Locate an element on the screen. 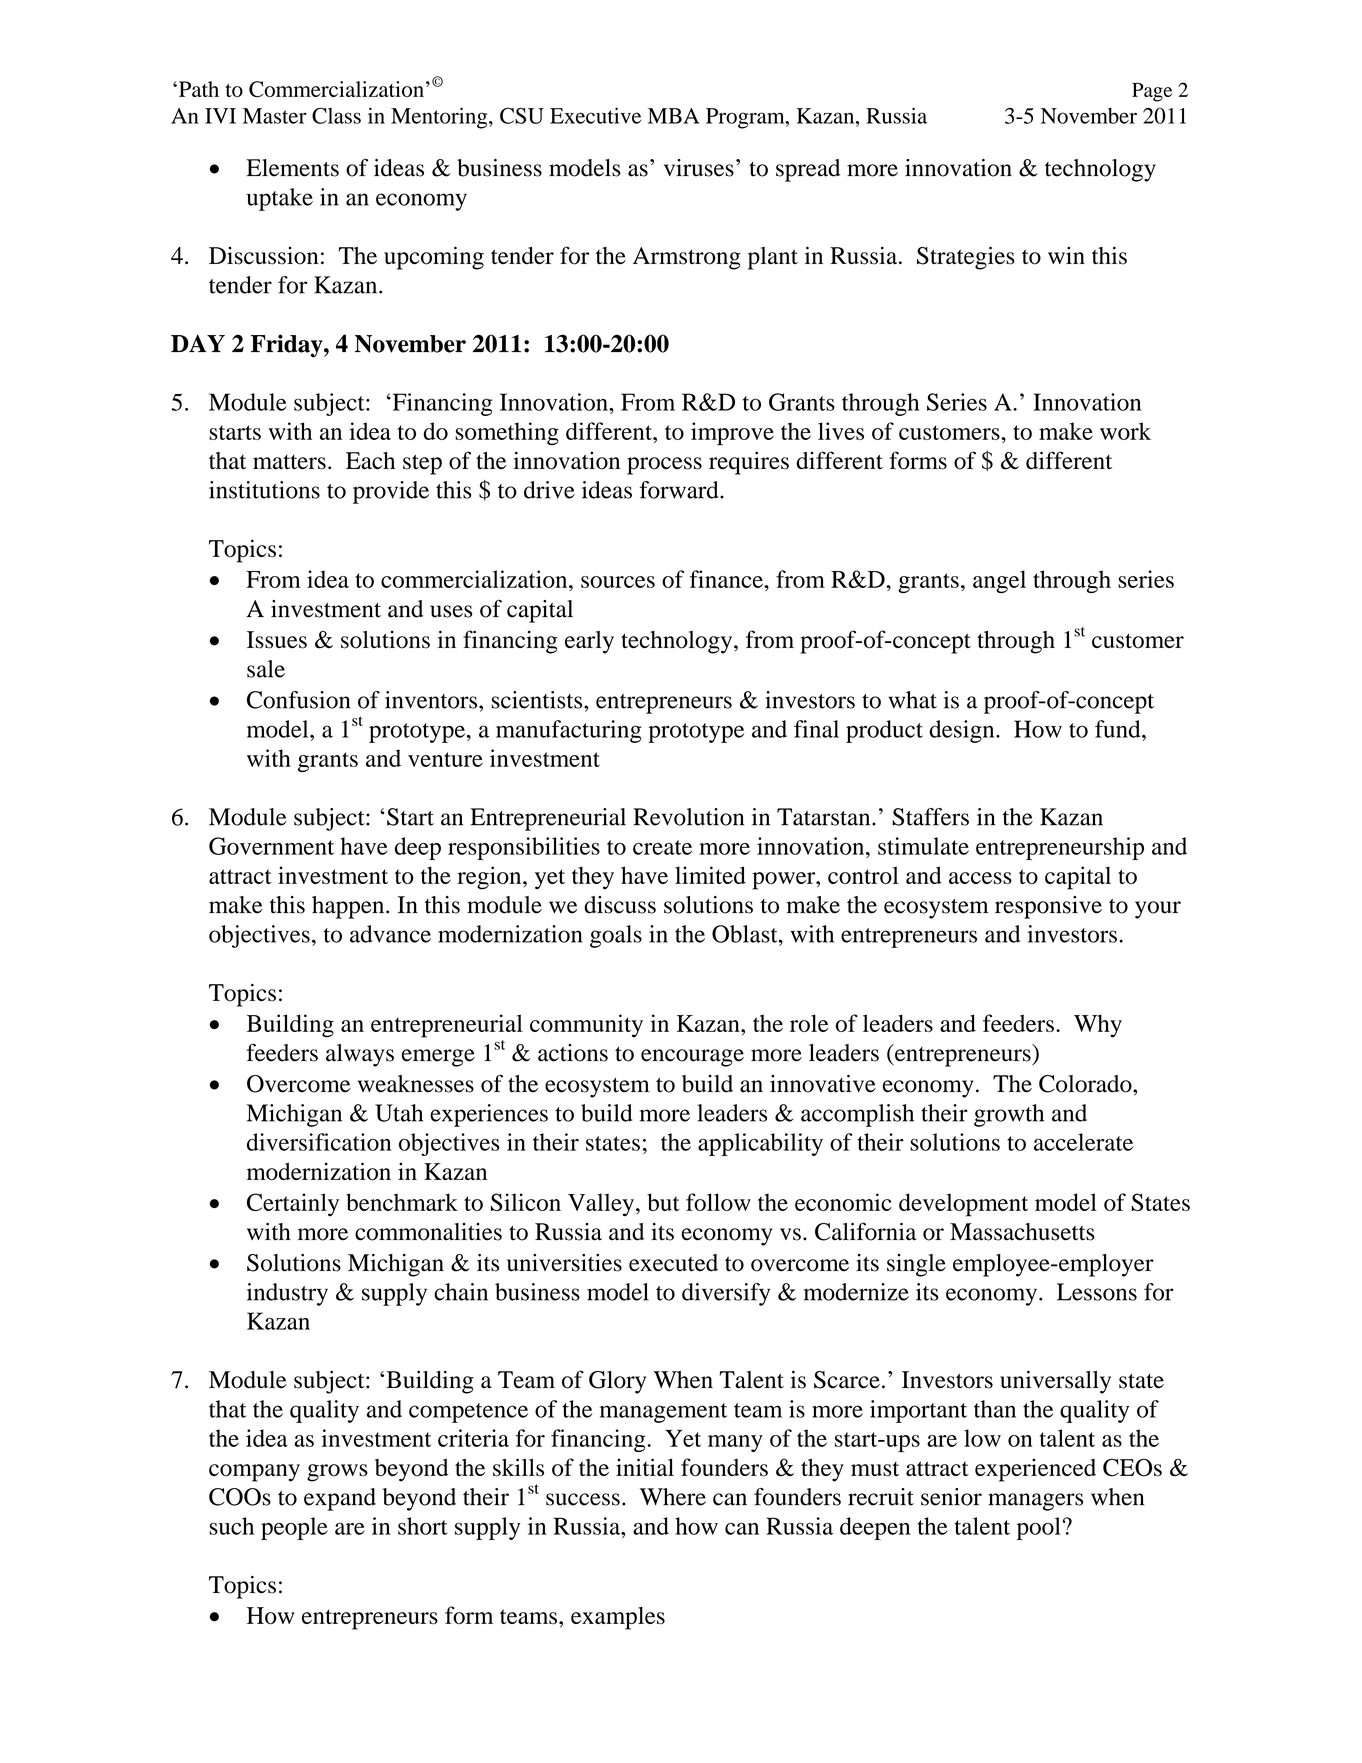 The image size is (1362, 1763). MBA is located at coordinates (673, 116).
